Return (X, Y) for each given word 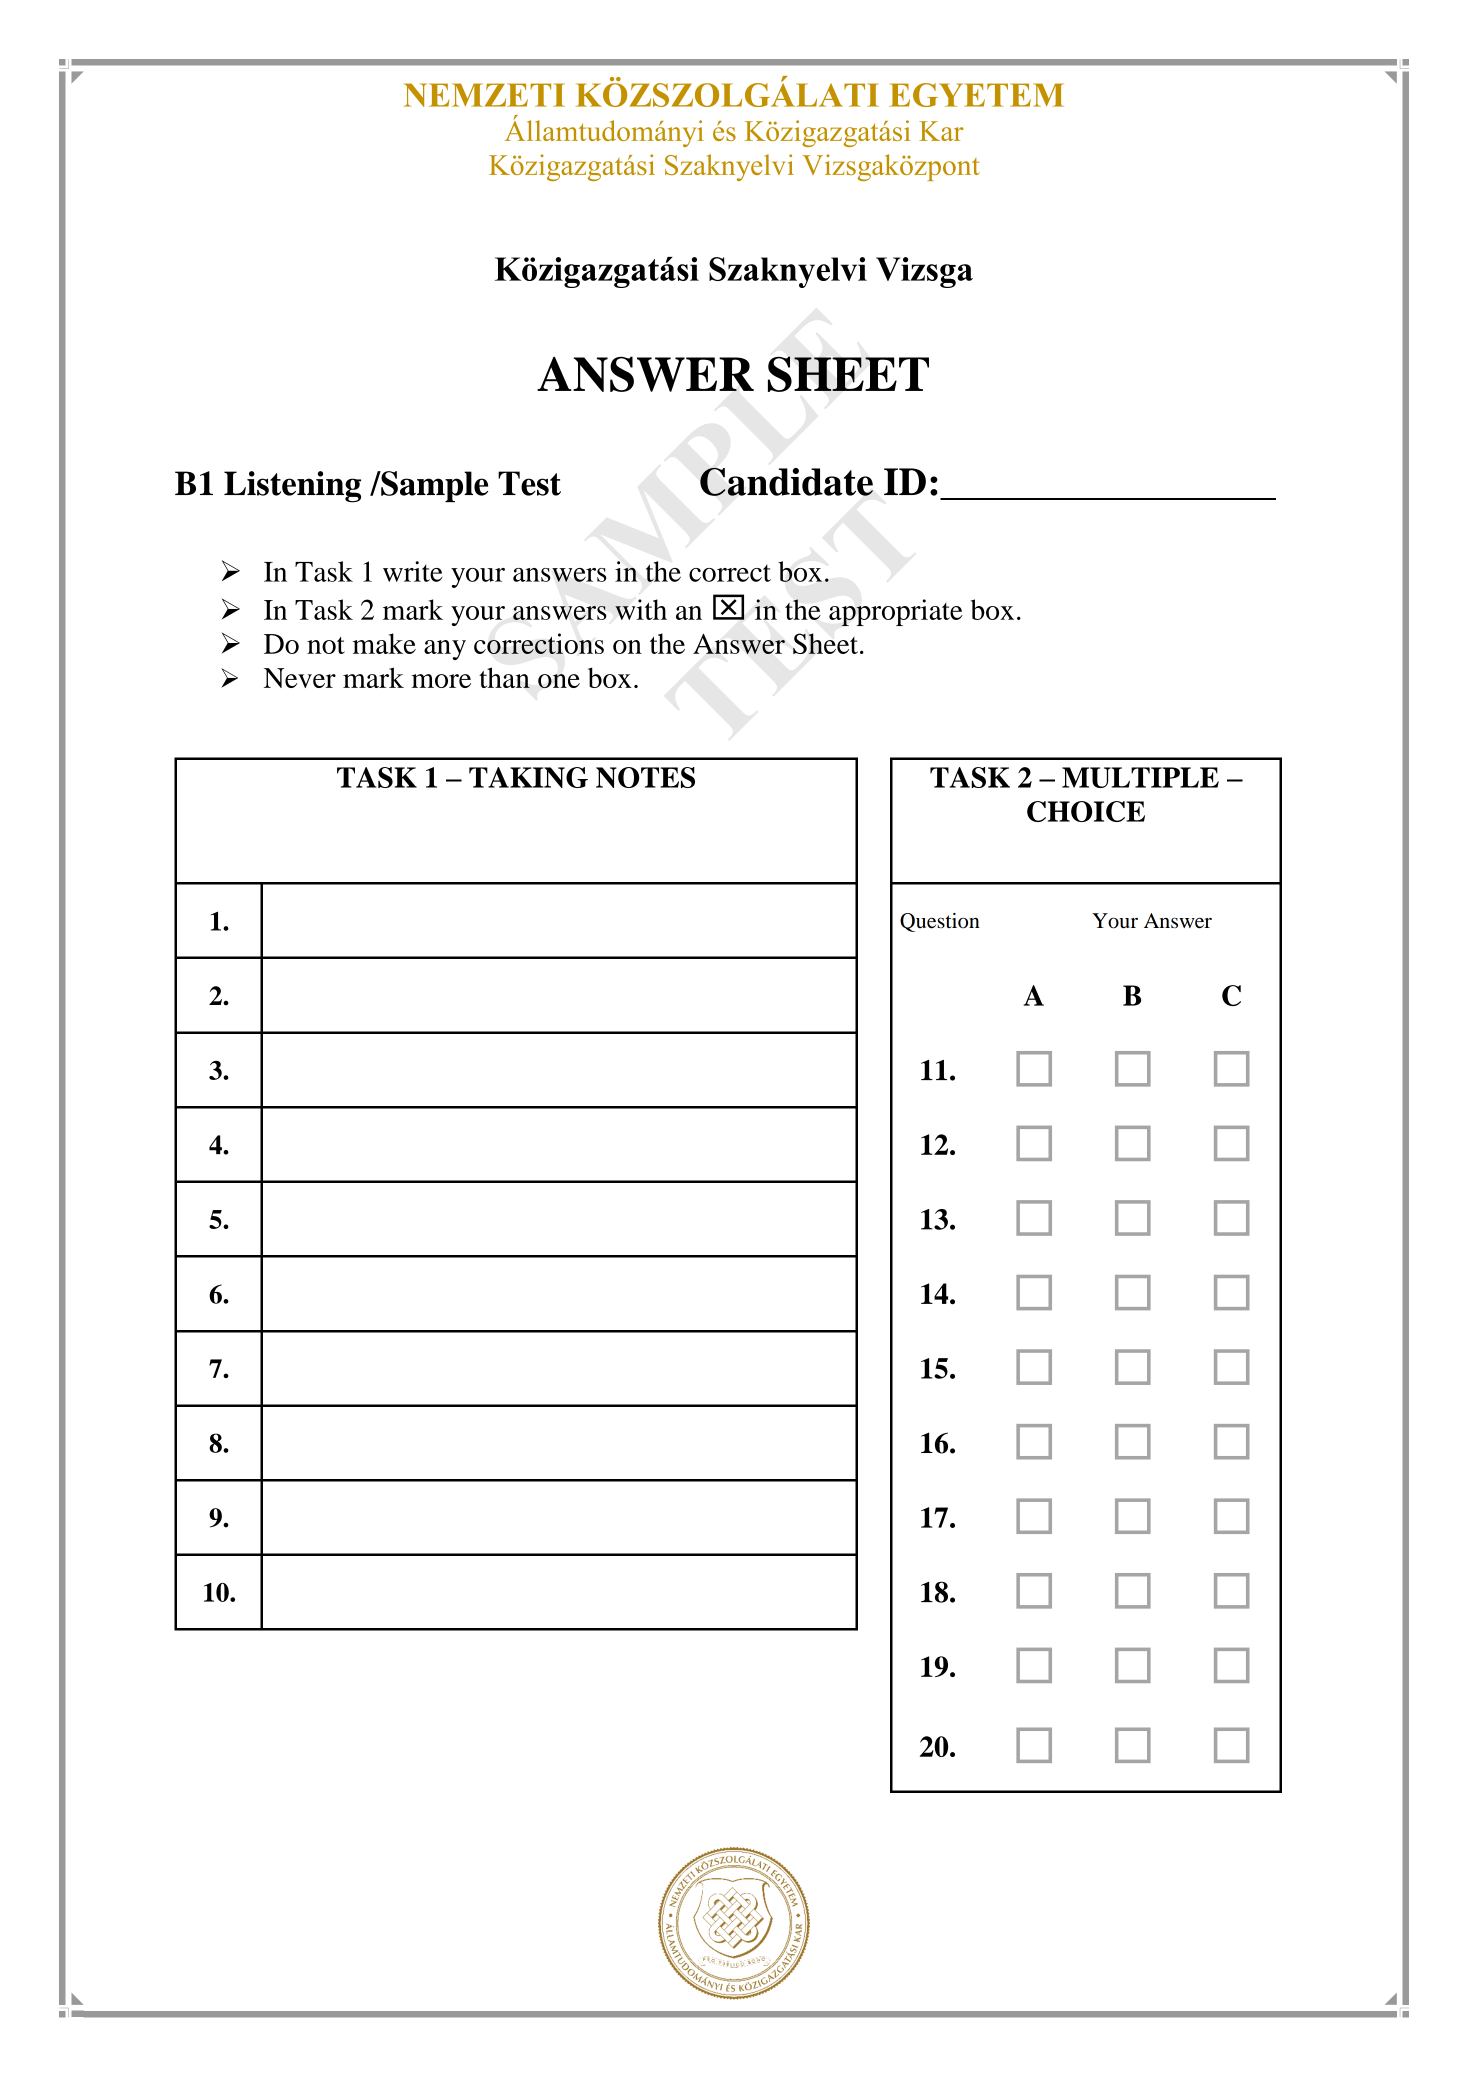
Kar (941, 131)
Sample (433, 486)
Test (529, 483)
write (413, 571)
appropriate (896, 612)
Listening (292, 487)
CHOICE (1086, 811)
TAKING (528, 777)
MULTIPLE (1140, 777)
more (441, 681)
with (641, 609)
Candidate (786, 482)
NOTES (645, 777)
